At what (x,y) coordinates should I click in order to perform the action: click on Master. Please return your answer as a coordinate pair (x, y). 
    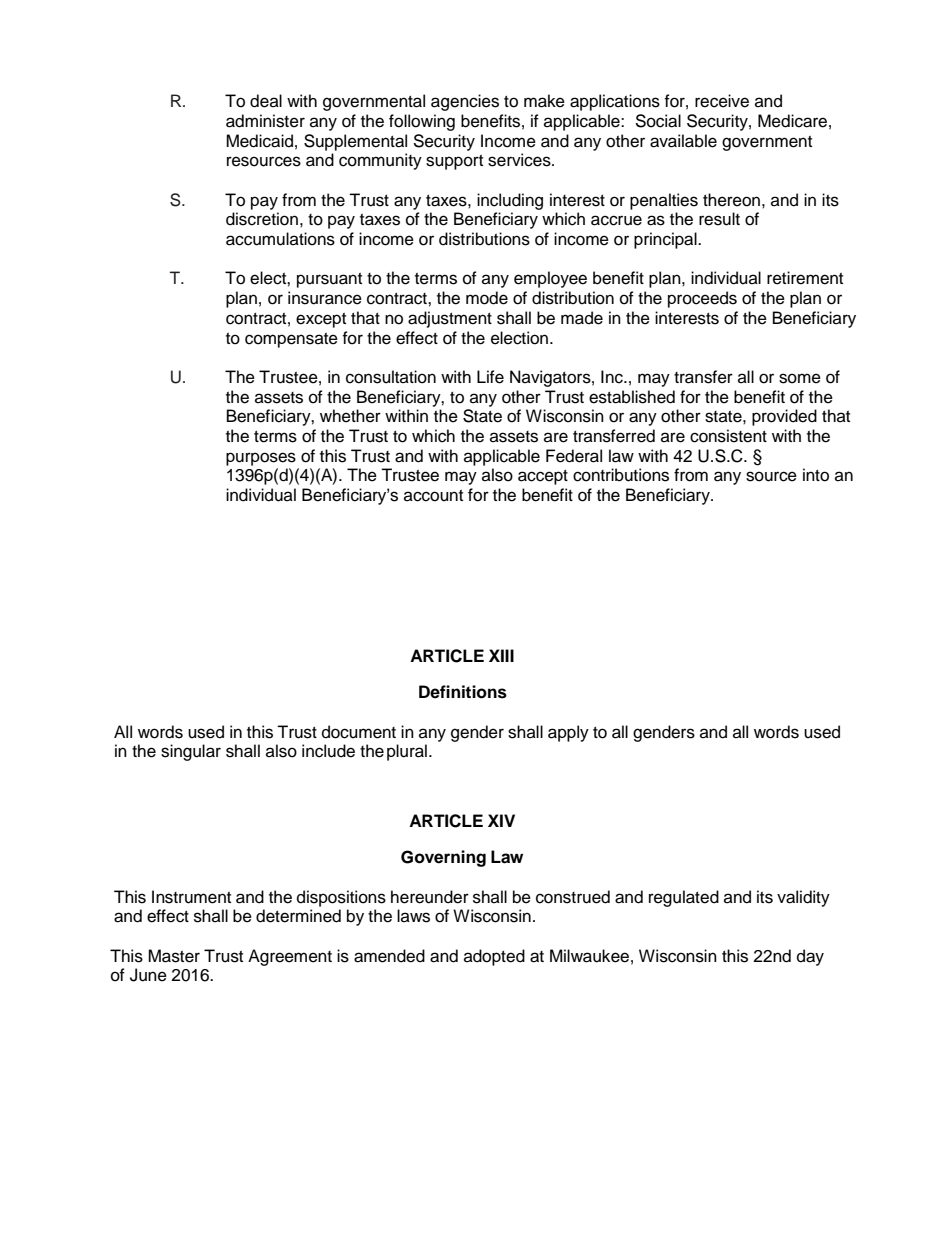
    Looking at the image, I should click on (174, 956).
